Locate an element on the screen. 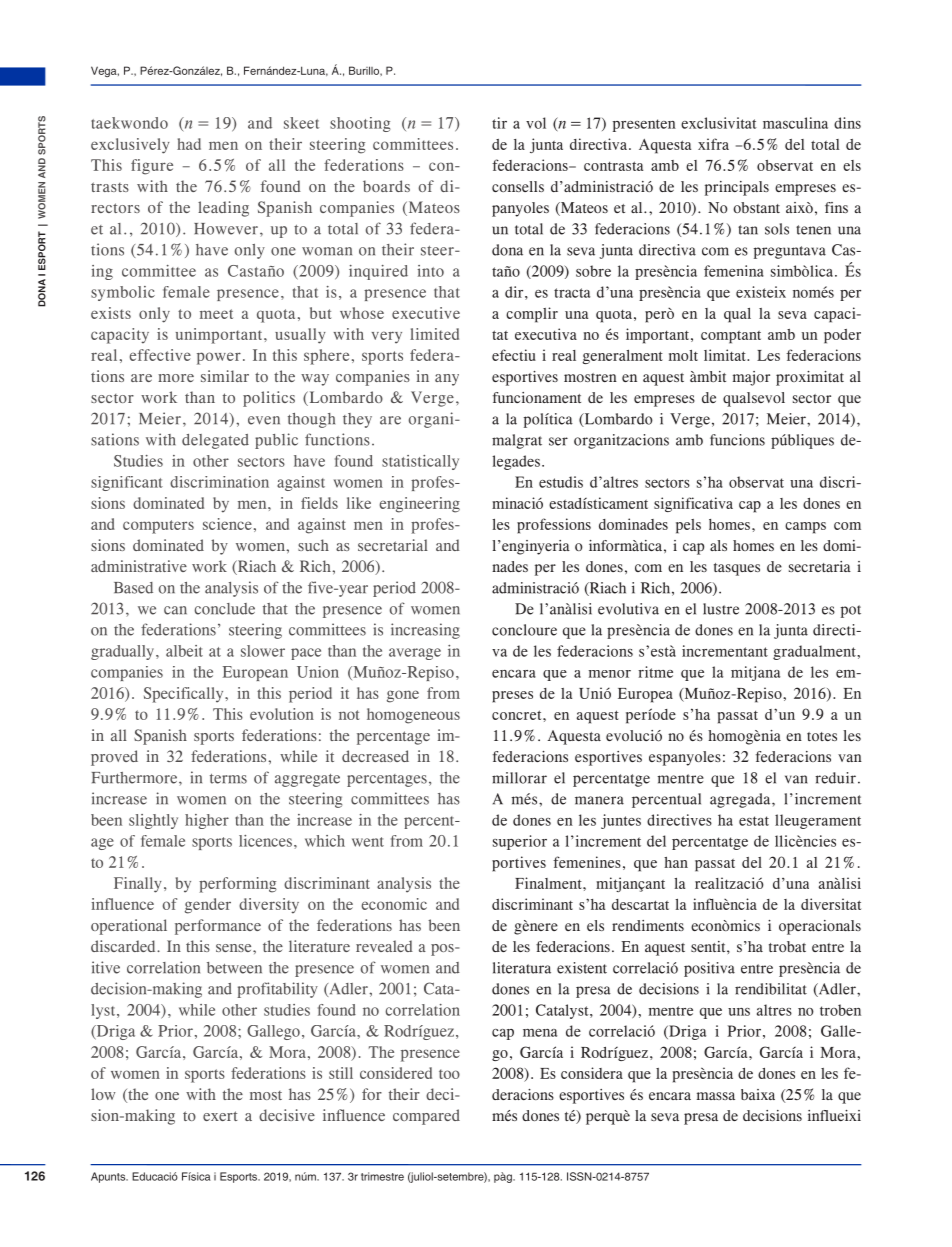  increasing is located at coordinates (425, 631).
